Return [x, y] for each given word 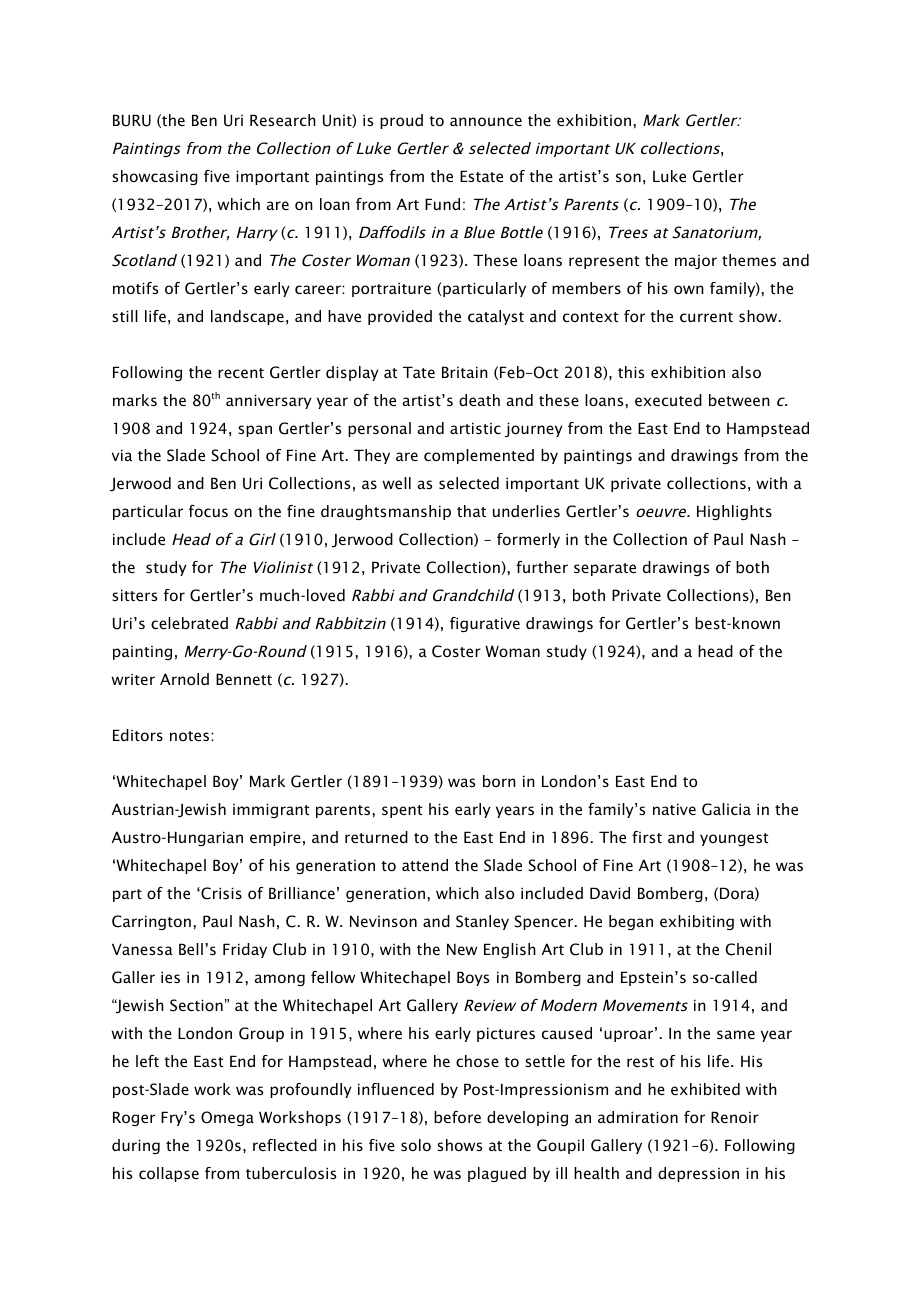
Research [283, 120]
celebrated [189, 623]
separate [605, 569]
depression [698, 1174]
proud [401, 121]
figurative [485, 624]
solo [416, 1145]
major [696, 262]
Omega [227, 1118]
